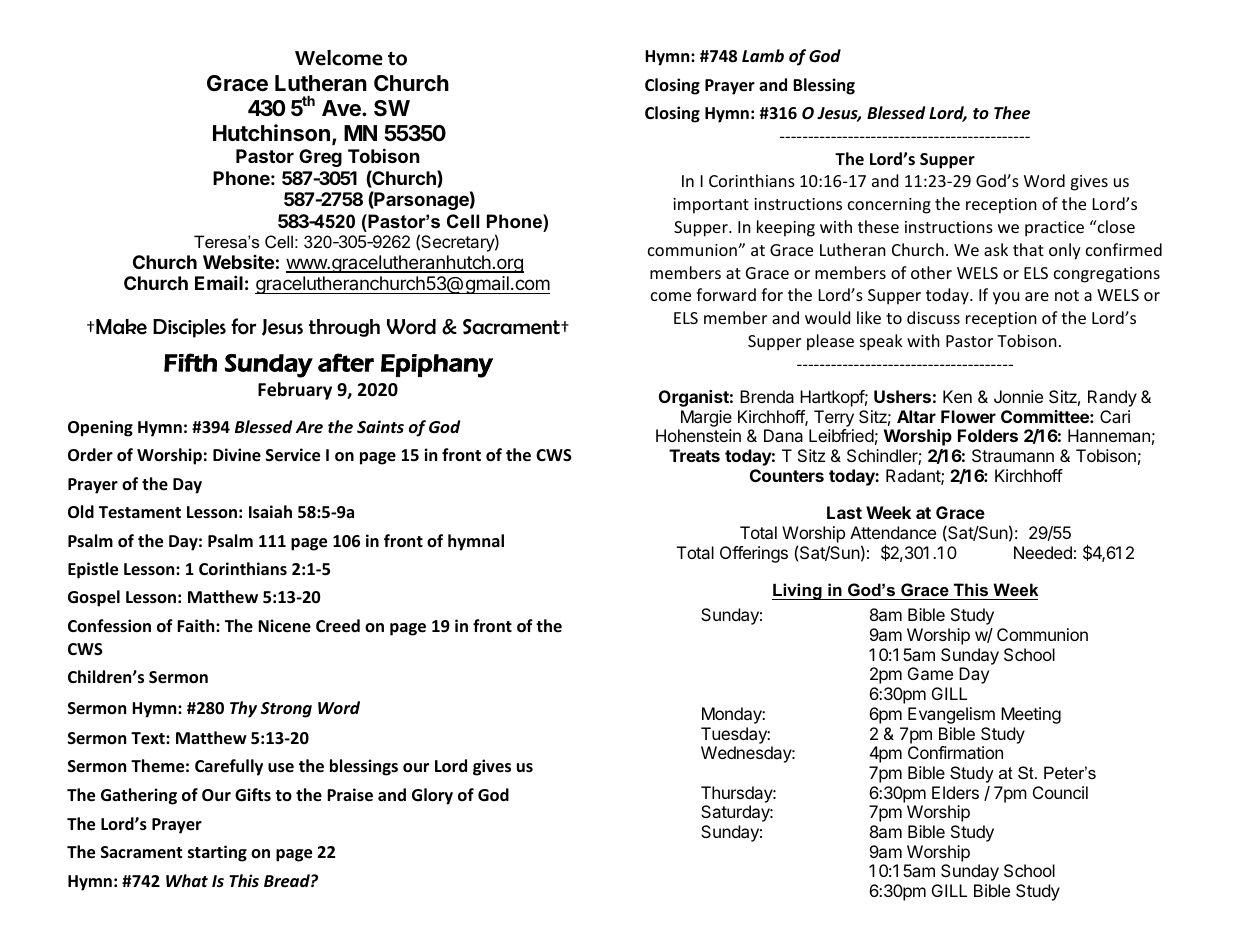 The height and width of the screenshot is (952, 1233). Describe the element at coordinates (726, 294) in the screenshot. I see `forward` at that location.
